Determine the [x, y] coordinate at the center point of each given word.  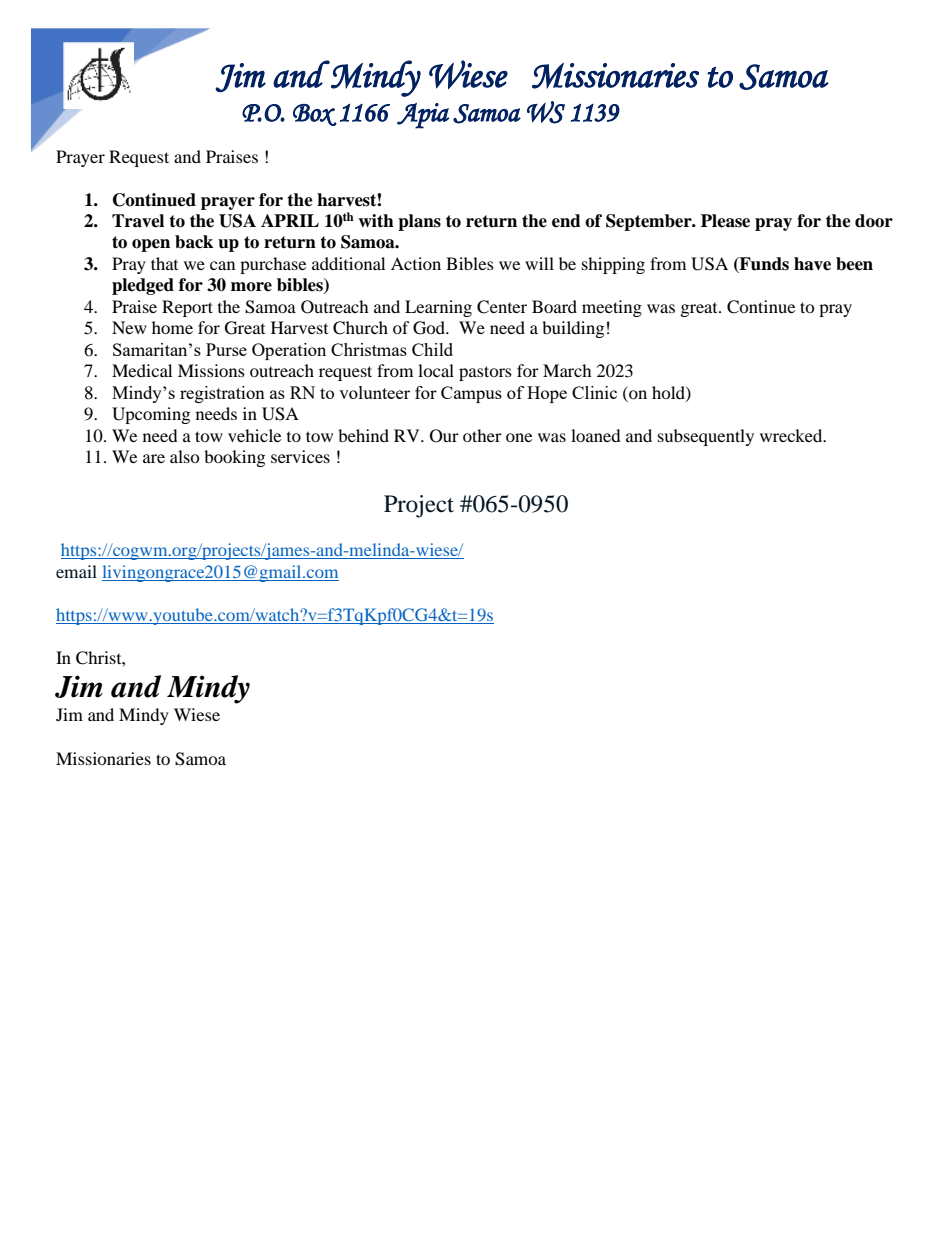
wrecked [792, 435]
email [76, 571]
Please [725, 221]
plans [419, 222]
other [482, 435]
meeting [612, 308]
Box [315, 115]
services [300, 456]
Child [432, 349]
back [194, 242]
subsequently [706, 437]
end [566, 221]
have [812, 264]
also [185, 456]
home [172, 327]
